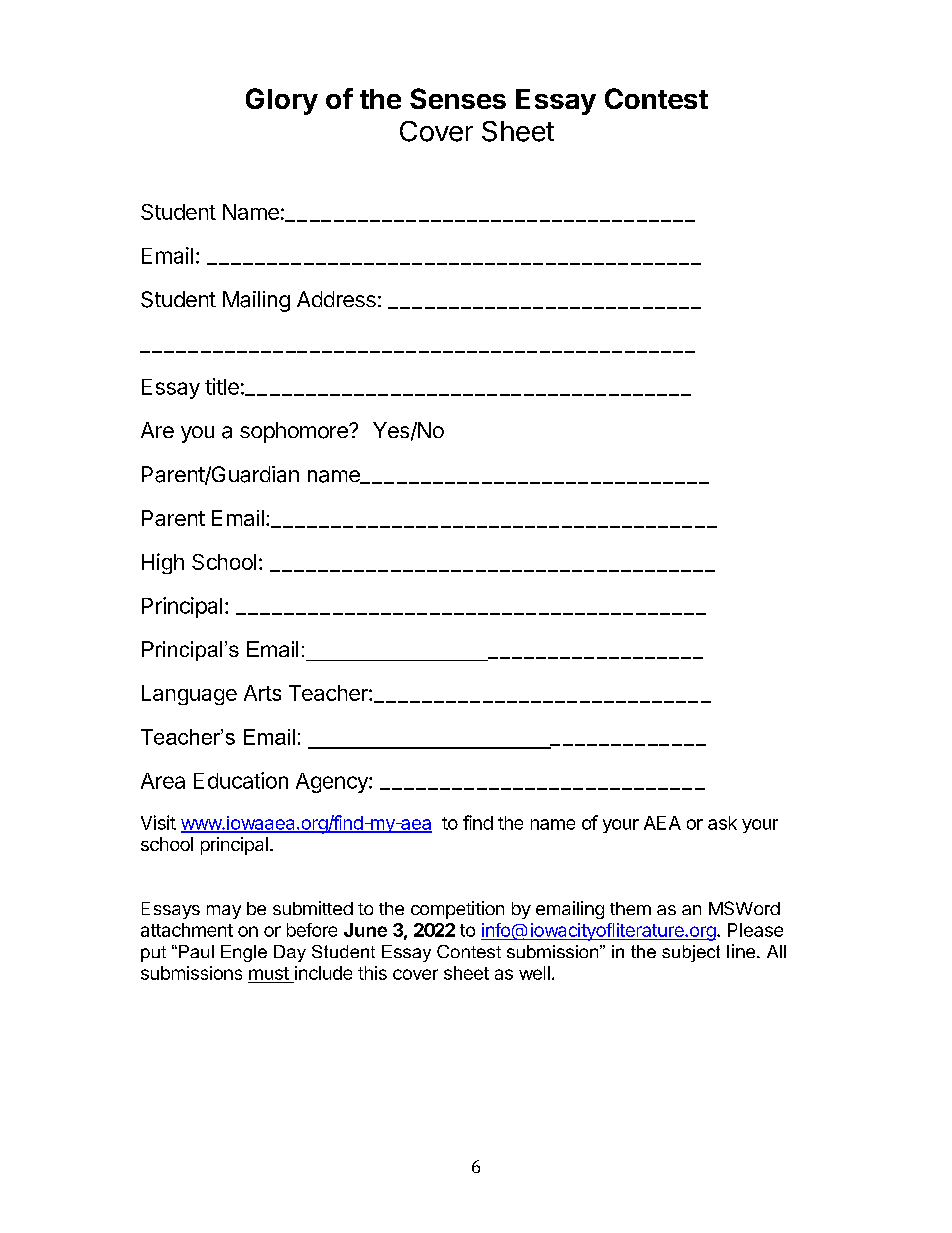  I want to click on Glory, so click(282, 101).
